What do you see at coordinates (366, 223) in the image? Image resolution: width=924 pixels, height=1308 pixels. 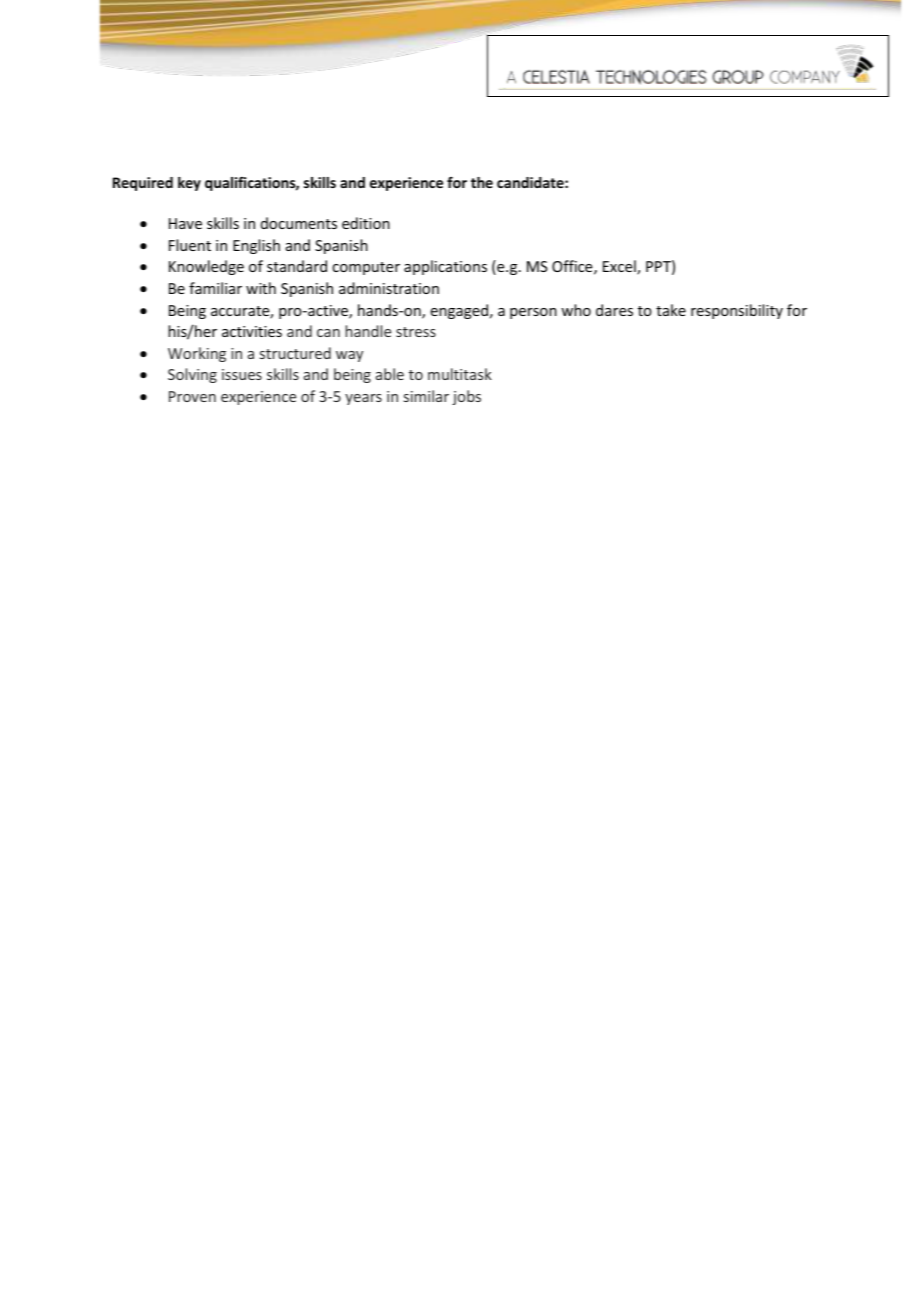 I see `edition` at bounding box center [366, 223].
